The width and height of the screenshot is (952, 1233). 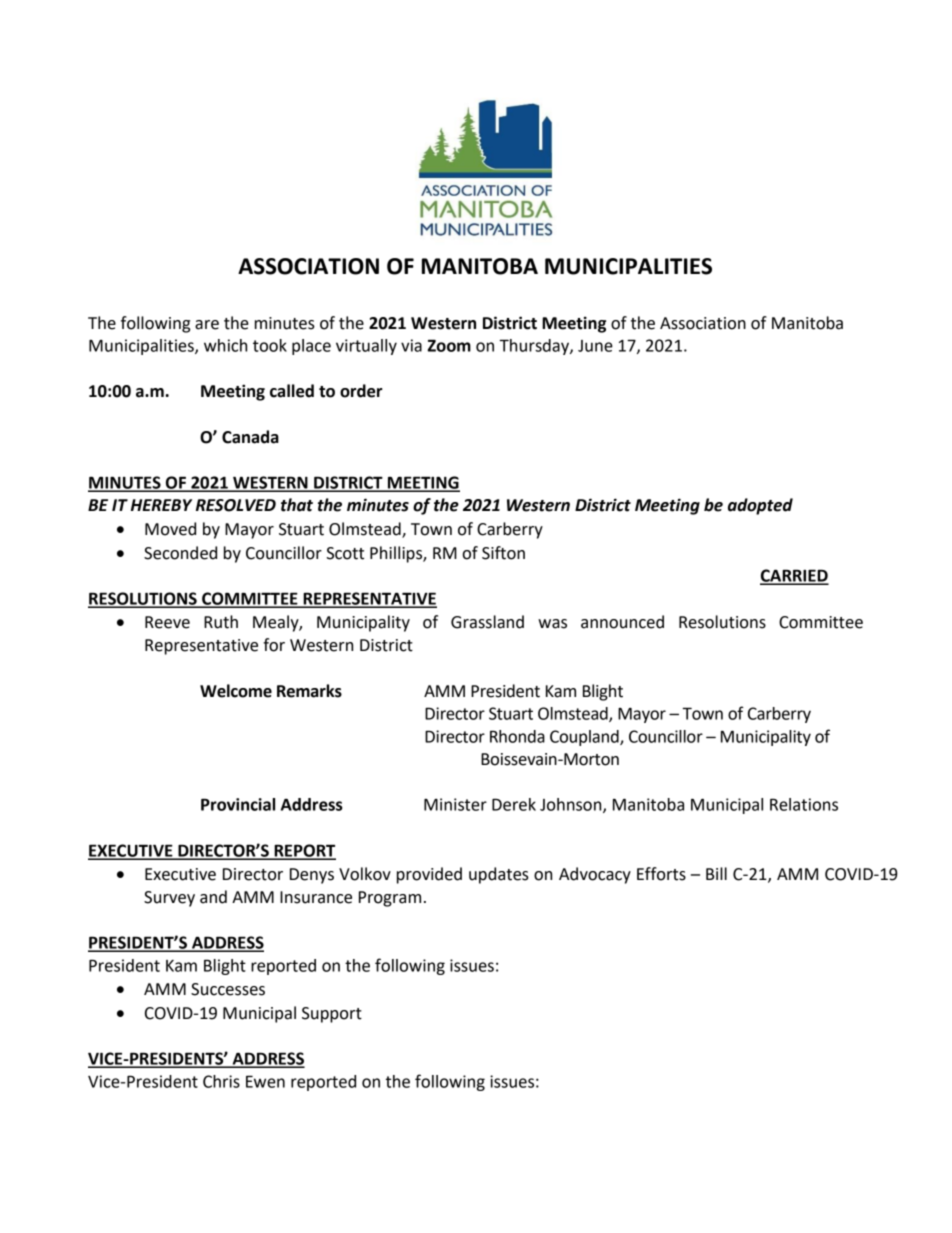 I want to click on Minister, so click(x=455, y=804).
